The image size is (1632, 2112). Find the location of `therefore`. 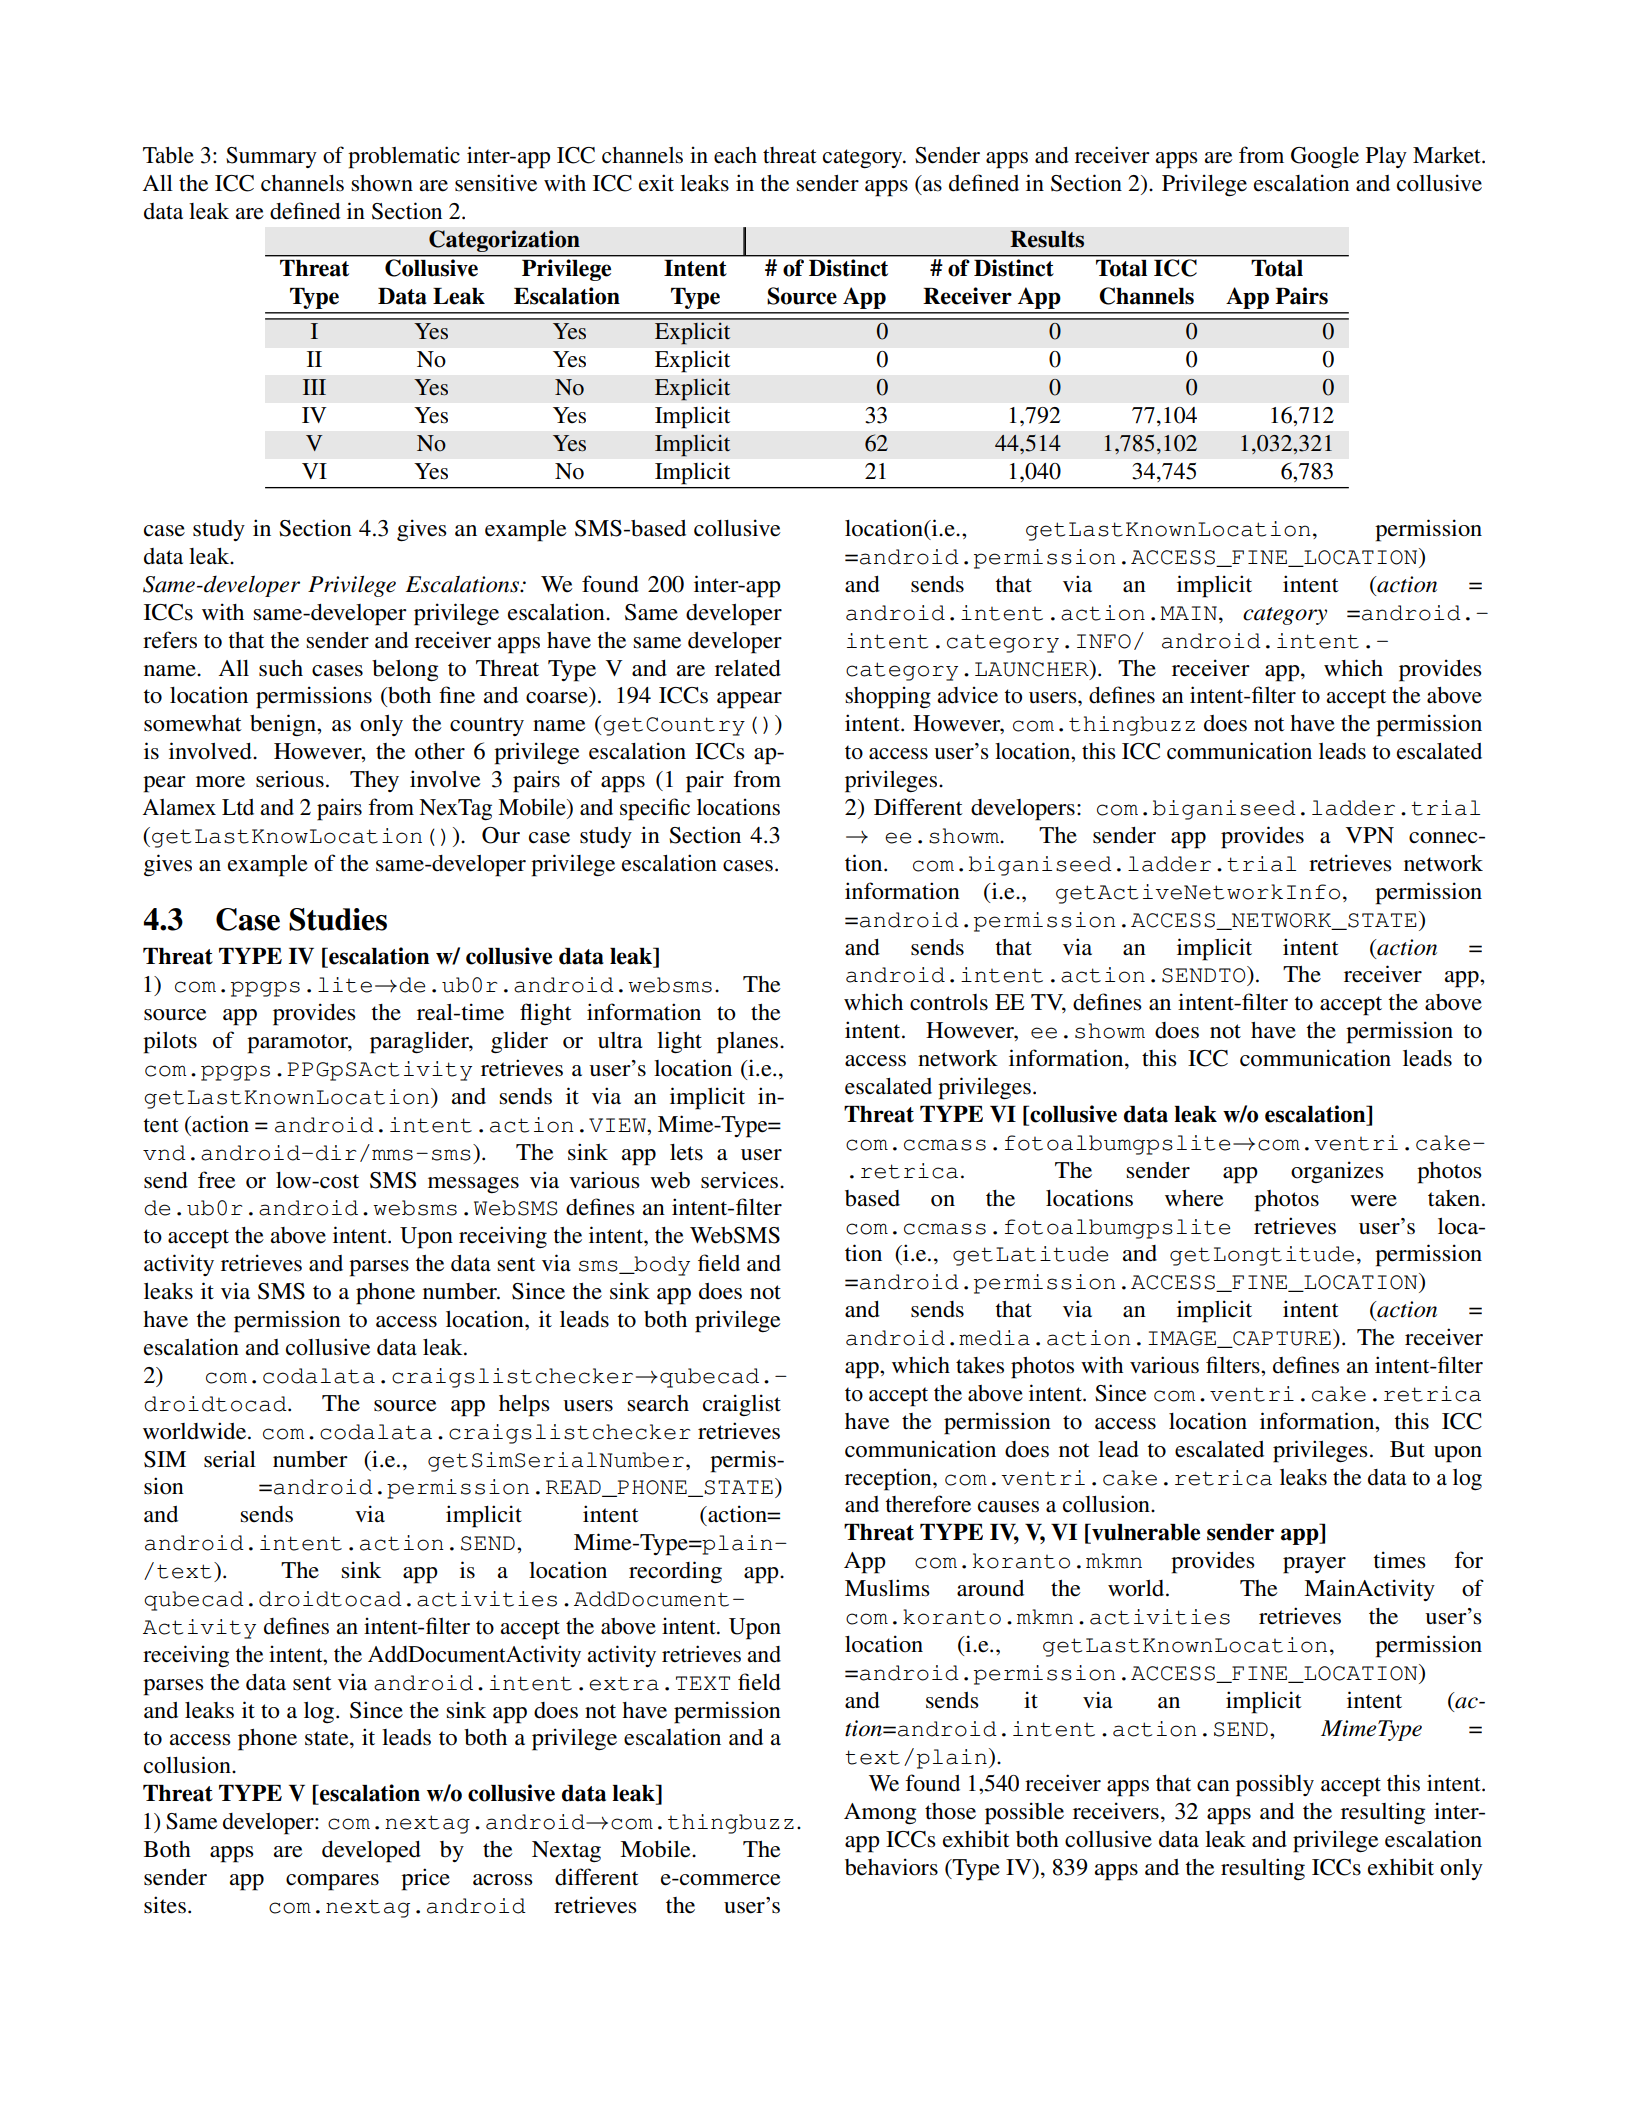

therefore is located at coordinates (928, 1504).
